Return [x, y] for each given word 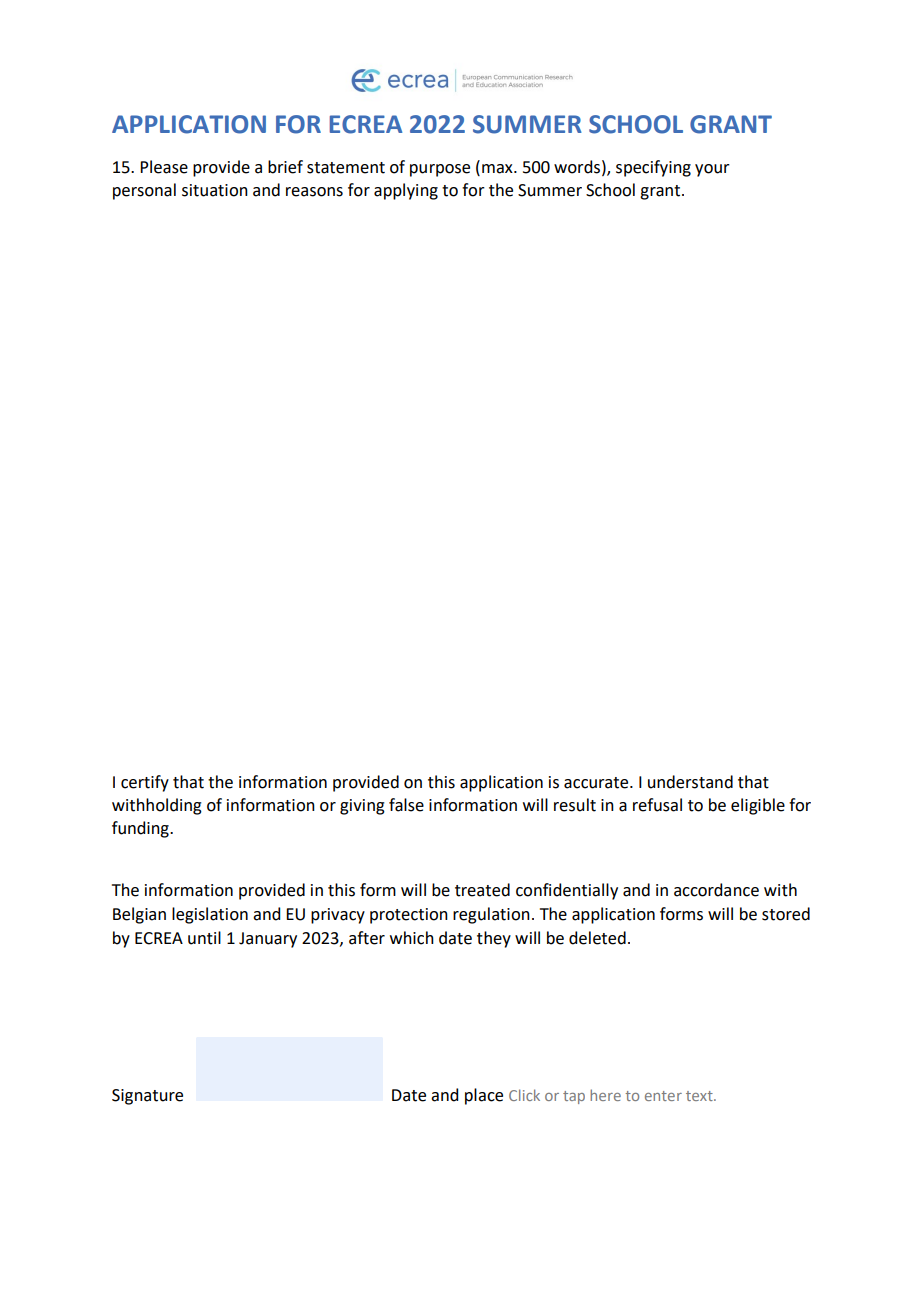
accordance [716, 890]
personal [144, 191]
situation [215, 190]
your [712, 170]
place [484, 1096]
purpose [440, 170]
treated [482, 890]
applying [406, 191]
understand [690, 782]
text [700, 1096]
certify [145, 783]
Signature [147, 1097]
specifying [653, 168]
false [406, 805]
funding [141, 829]
